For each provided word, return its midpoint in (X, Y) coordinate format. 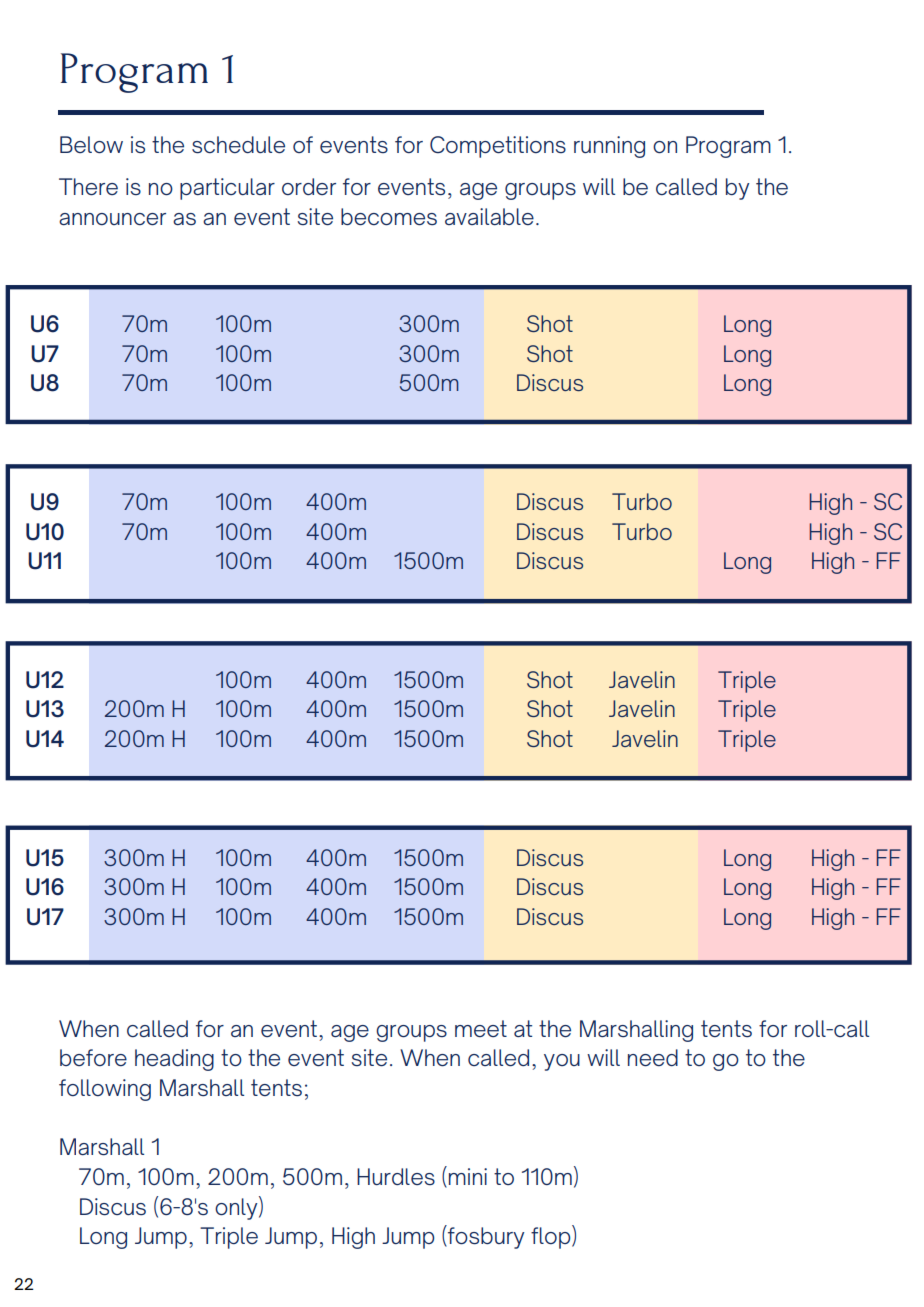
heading (174, 1060)
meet (481, 1028)
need (653, 1058)
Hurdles (396, 1176)
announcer (112, 219)
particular (227, 189)
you (562, 1062)
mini (468, 1176)
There (88, 187)
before (93, 1057)
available (489, 216)
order (309, 186)
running (609, 147)
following (105, 1090)
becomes (389, 217)
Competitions (498, 147)
